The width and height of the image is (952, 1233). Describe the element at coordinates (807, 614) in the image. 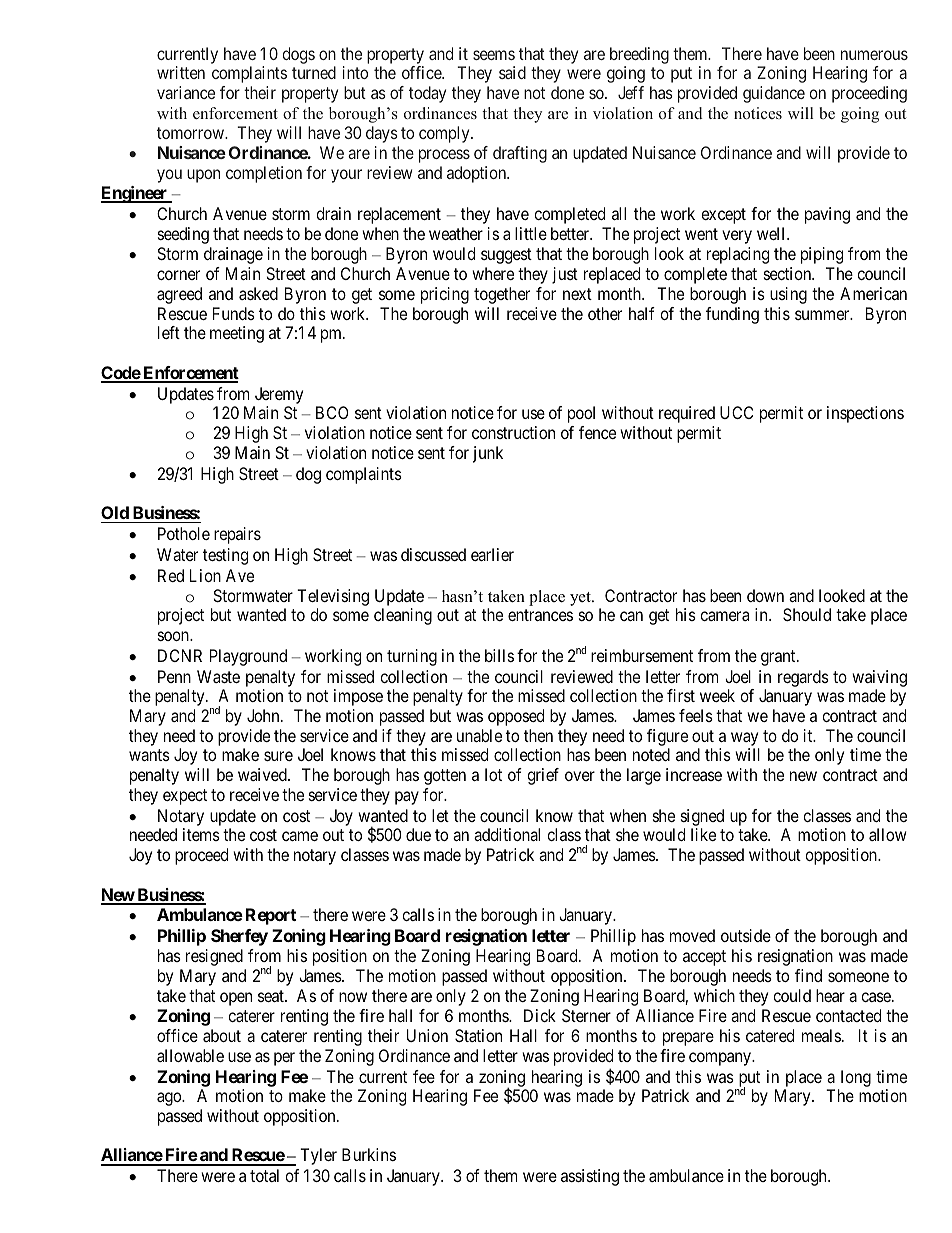

I see `Should` at that location.
